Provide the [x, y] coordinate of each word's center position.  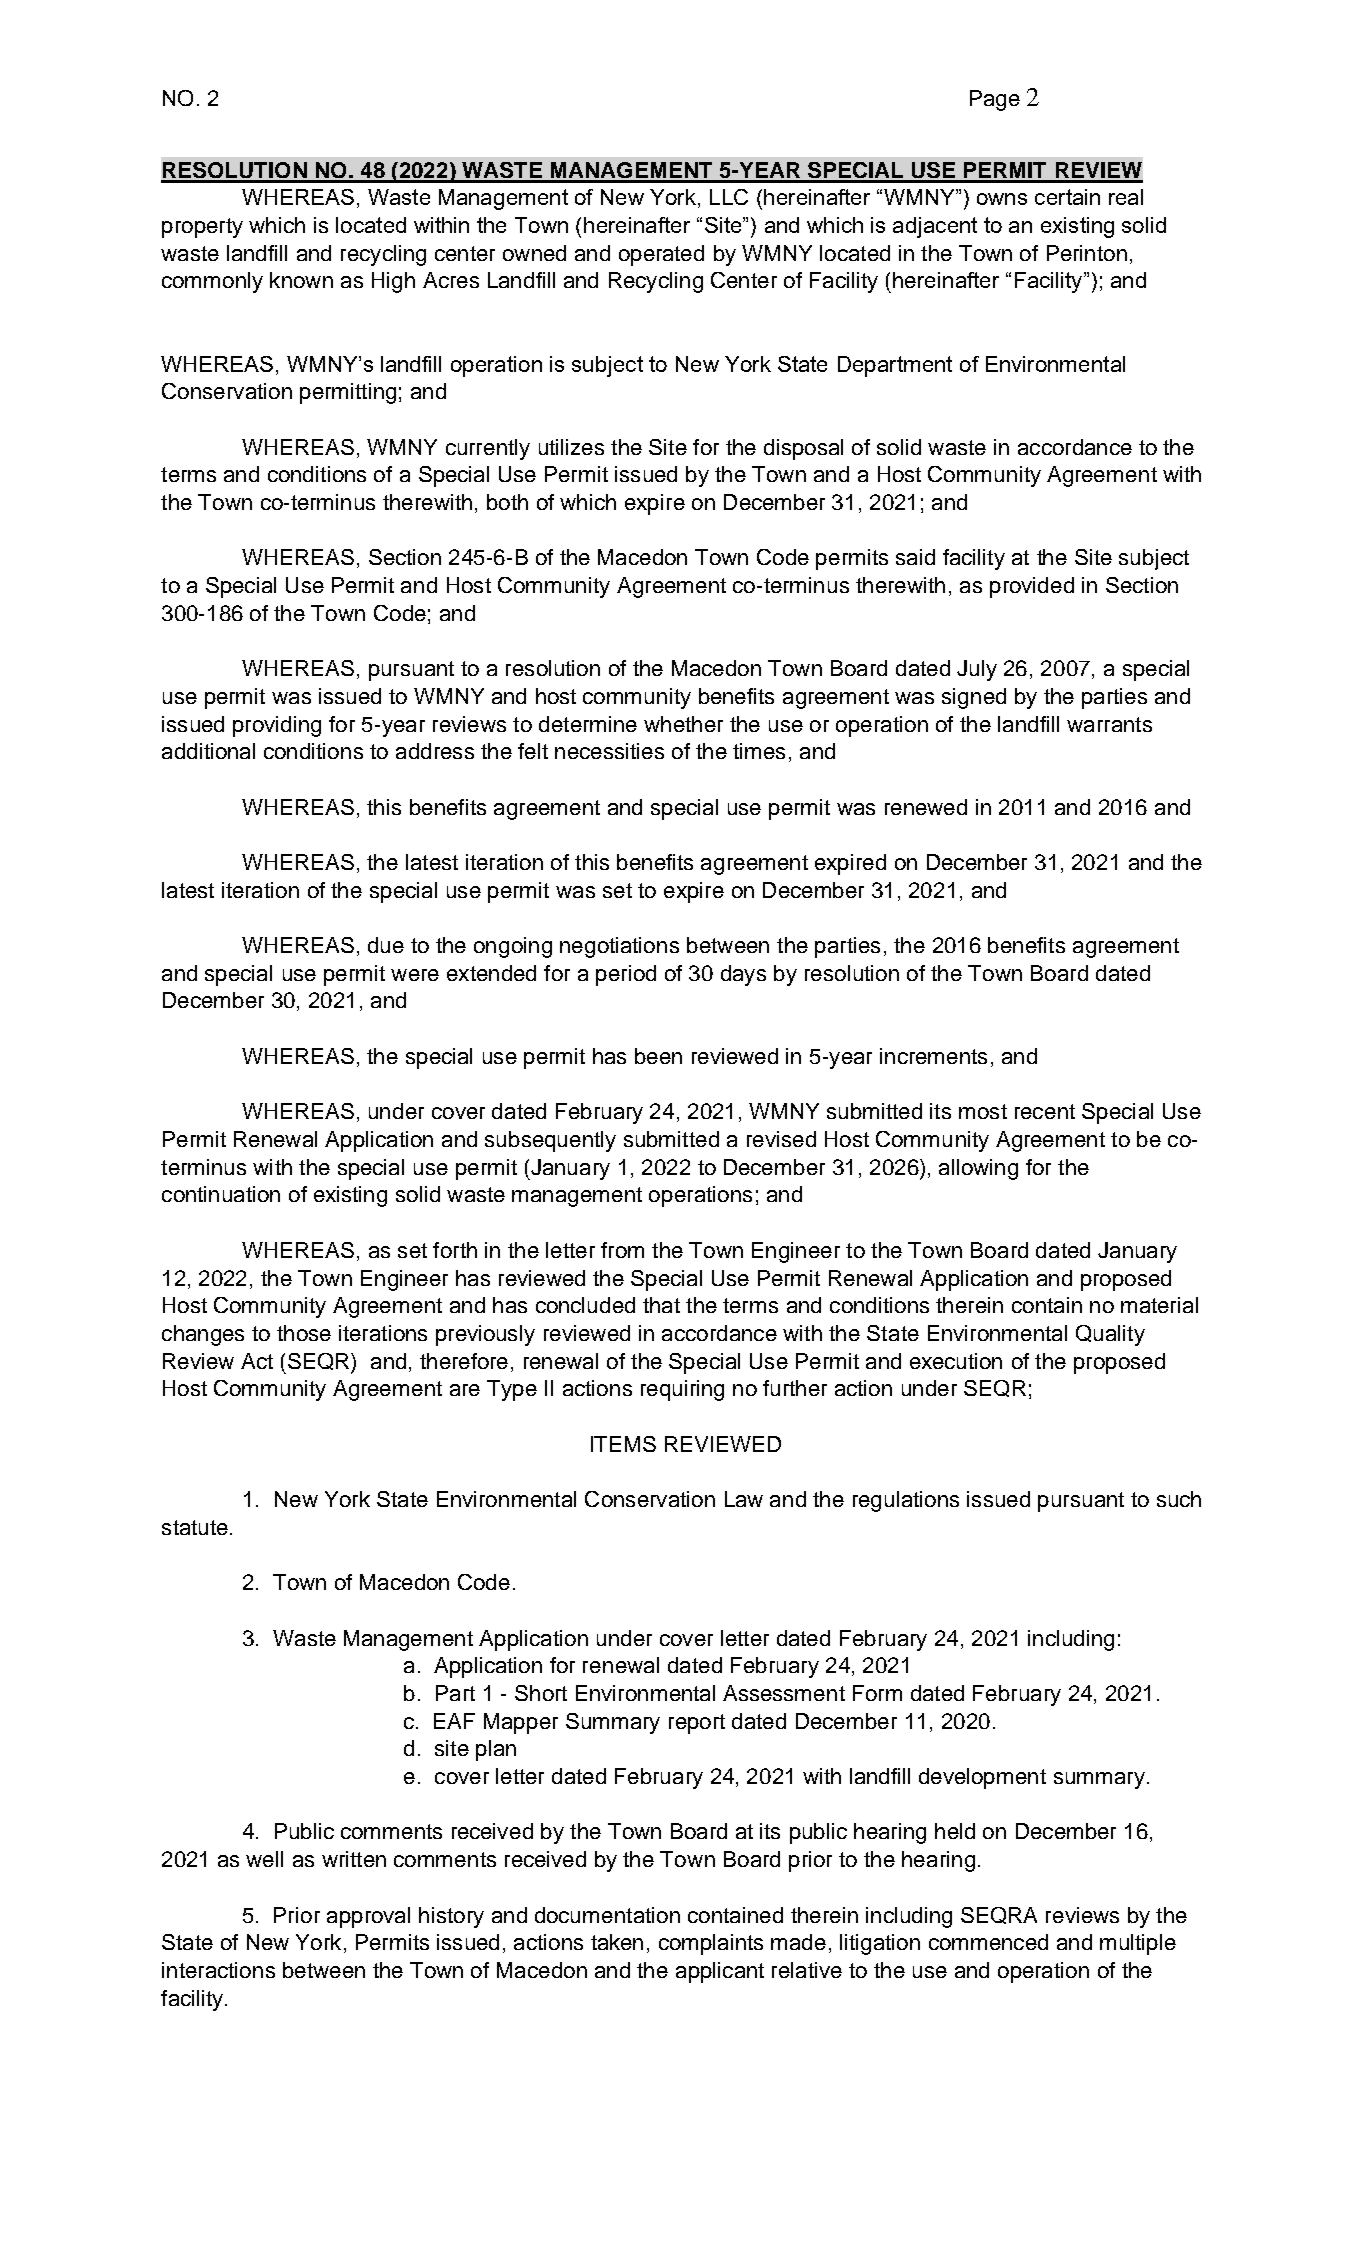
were [415, 975]
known [301, 280]
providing [277, 726]
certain [1067, 197]
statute [195, 1527]
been [658, 1056]
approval [368, 1917]
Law [744, 1499]
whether [683, 724]
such [1179, 1499]
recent [1045, 1111]
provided [1032, 587]
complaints [711, 1944]
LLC [729, 197]
